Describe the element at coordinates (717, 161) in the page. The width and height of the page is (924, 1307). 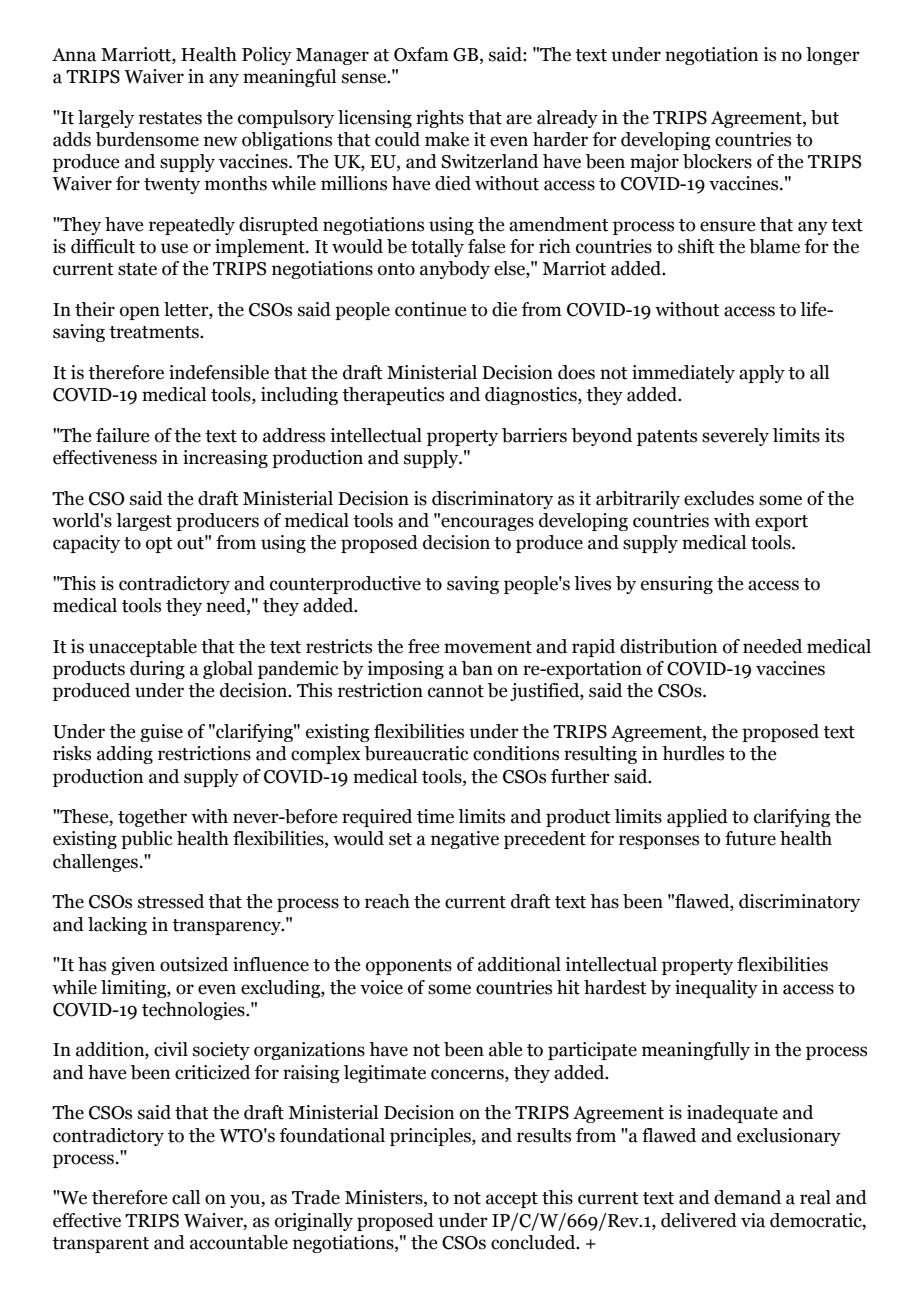
I see `blockers` at that location.
